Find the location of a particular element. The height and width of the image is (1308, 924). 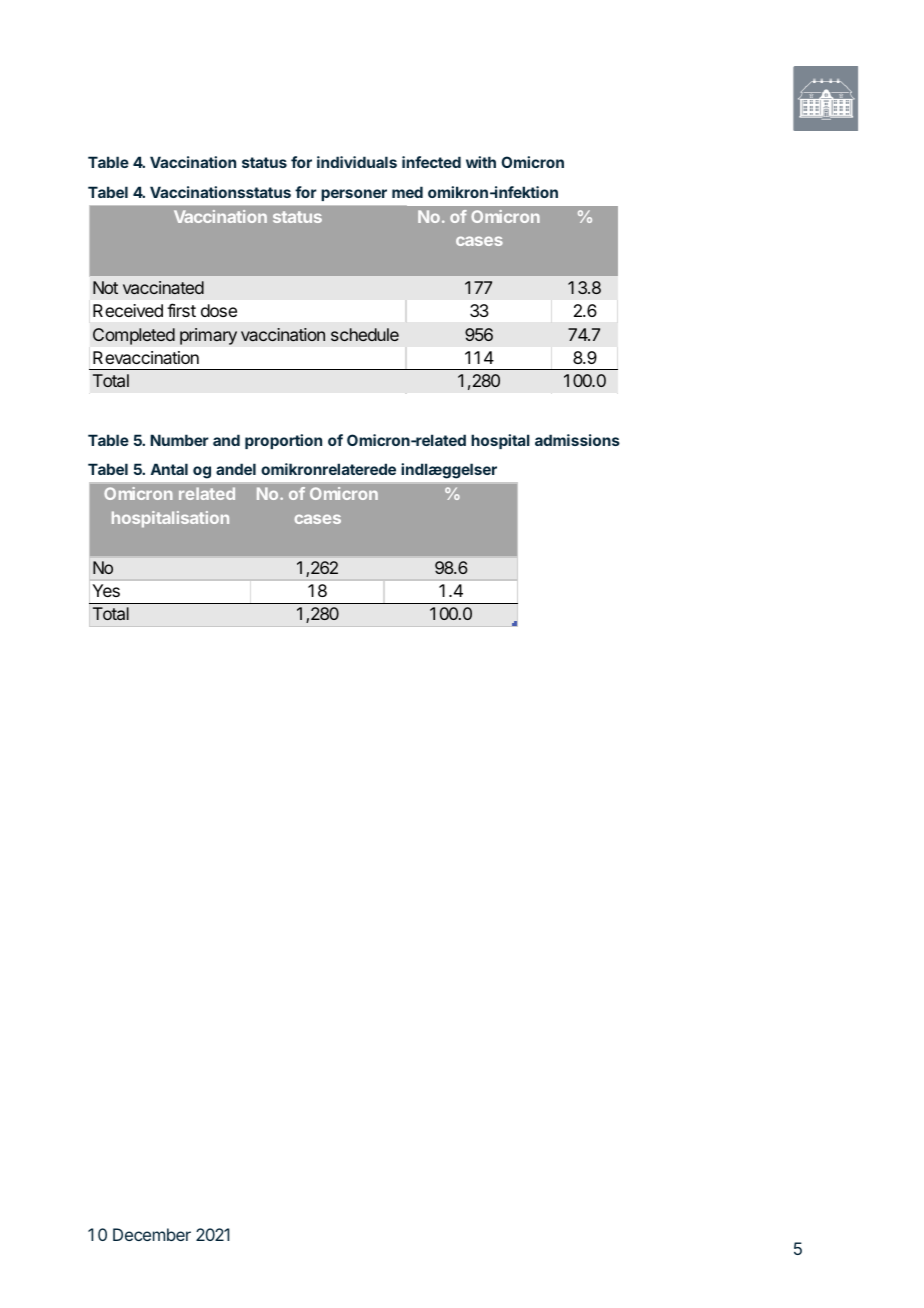

with is located at coordinates (481, 162).
